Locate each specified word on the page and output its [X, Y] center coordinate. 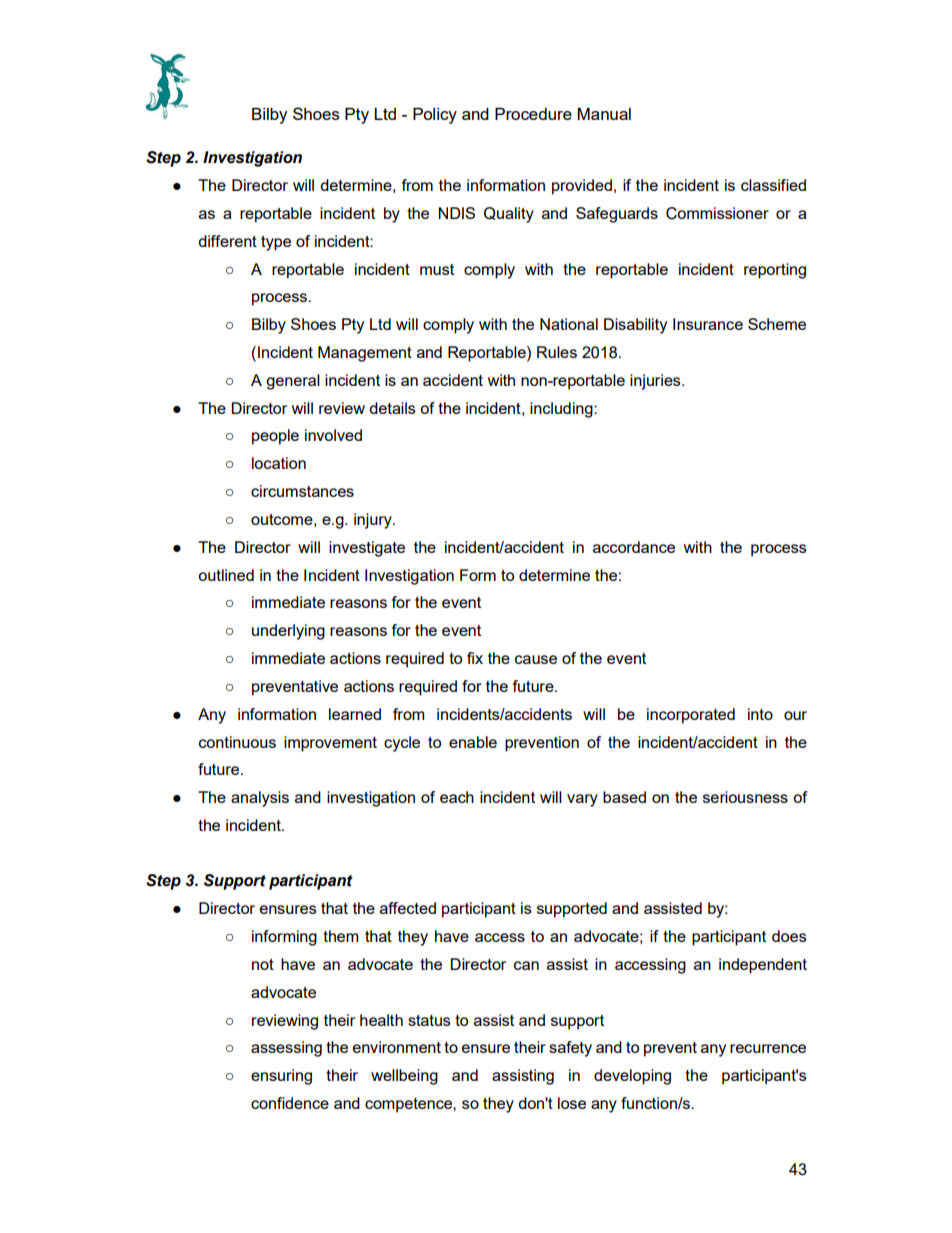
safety [570, 1049]
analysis [260, 799]
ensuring [281, 1077]
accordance [634, 547]
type [276, 243]
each [457, 797]
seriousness [745, 797]
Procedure [533, 114]
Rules [557, 352]
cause [536, 659]
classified [773, 185]
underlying [288, 632]
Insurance [708, 324]
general [293, 382]
